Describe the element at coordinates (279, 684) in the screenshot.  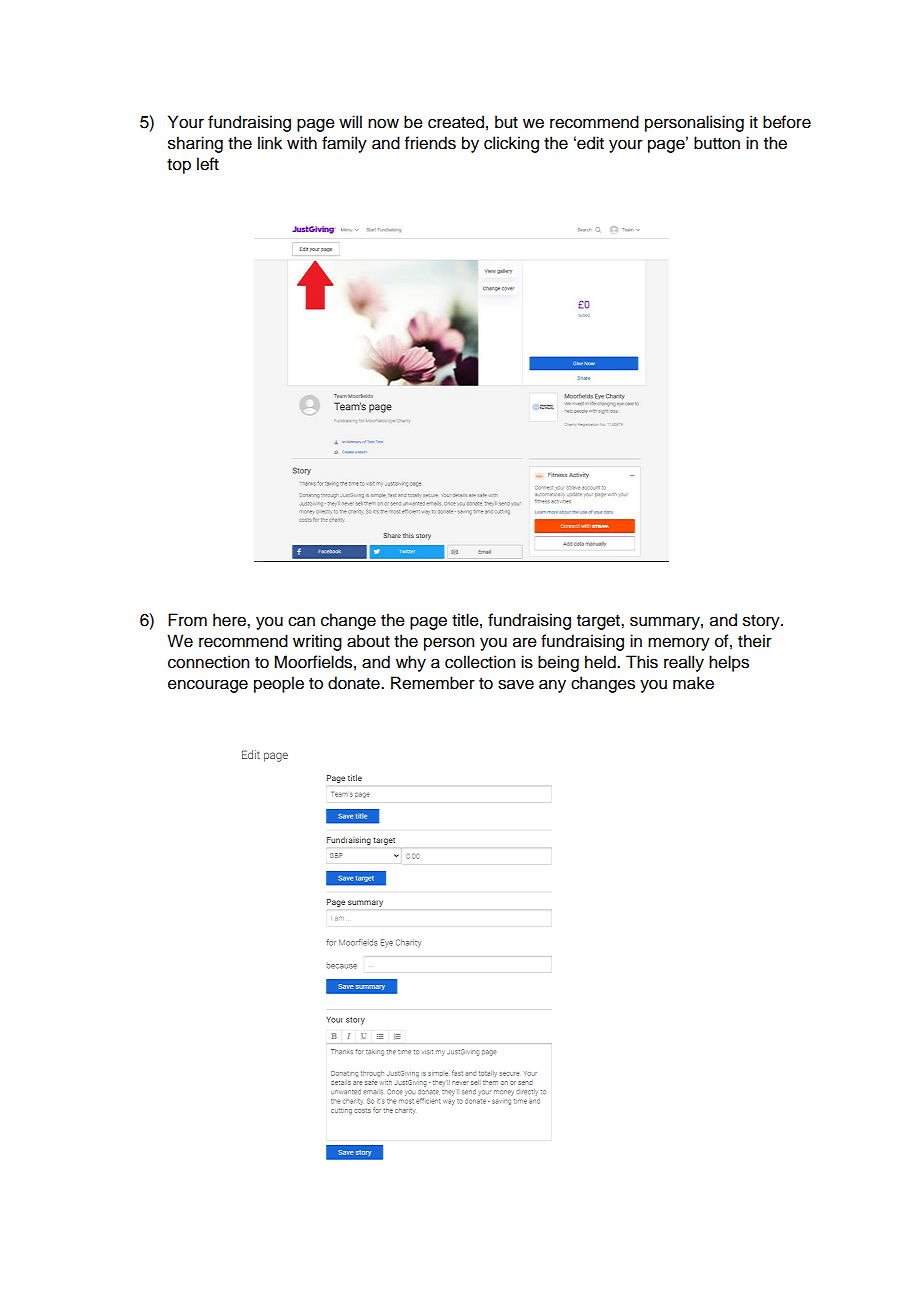
I see `people` at that location.
